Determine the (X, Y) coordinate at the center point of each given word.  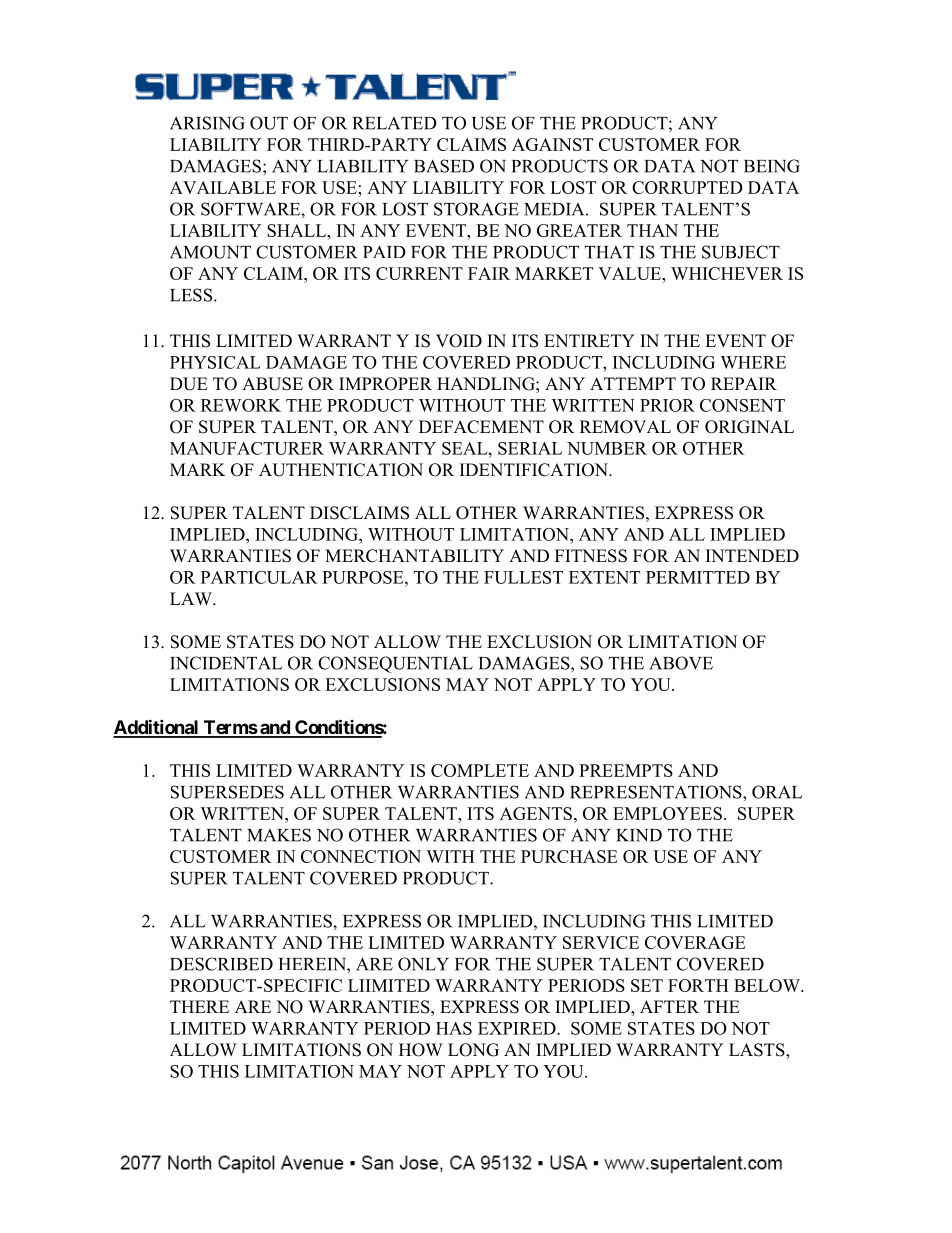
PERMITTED (698, 577)
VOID (459, 341)
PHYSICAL (215, 362)
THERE (199, 1006)
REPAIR (744, 383)
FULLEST (523, 577)
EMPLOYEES (667, 813)
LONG (473, 1050)
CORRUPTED (687, 187)
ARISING (207, 123)
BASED (444, 166)
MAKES (279, 835)
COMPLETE (480, 770)
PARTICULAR (259, 577)
